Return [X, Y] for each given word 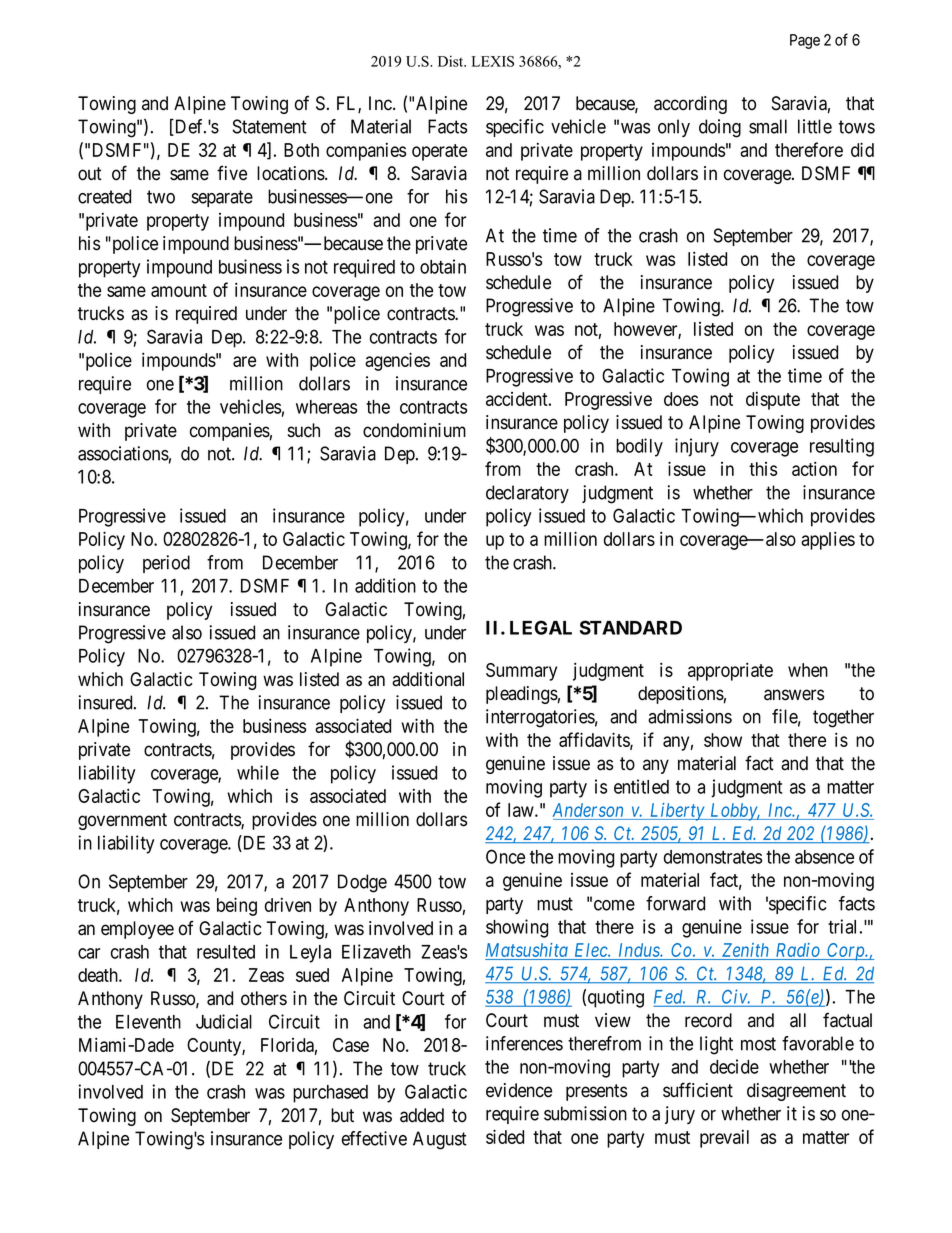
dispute [773, 400]
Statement [269, 126]
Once [505, 856]
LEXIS [493, 61]
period [166, 564]
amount [179, 290]
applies [828, 540]
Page [805, 41]
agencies [397, 361]
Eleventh [148, 1022]
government [122, 821]
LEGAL [541, 627]
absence [824, 857]
